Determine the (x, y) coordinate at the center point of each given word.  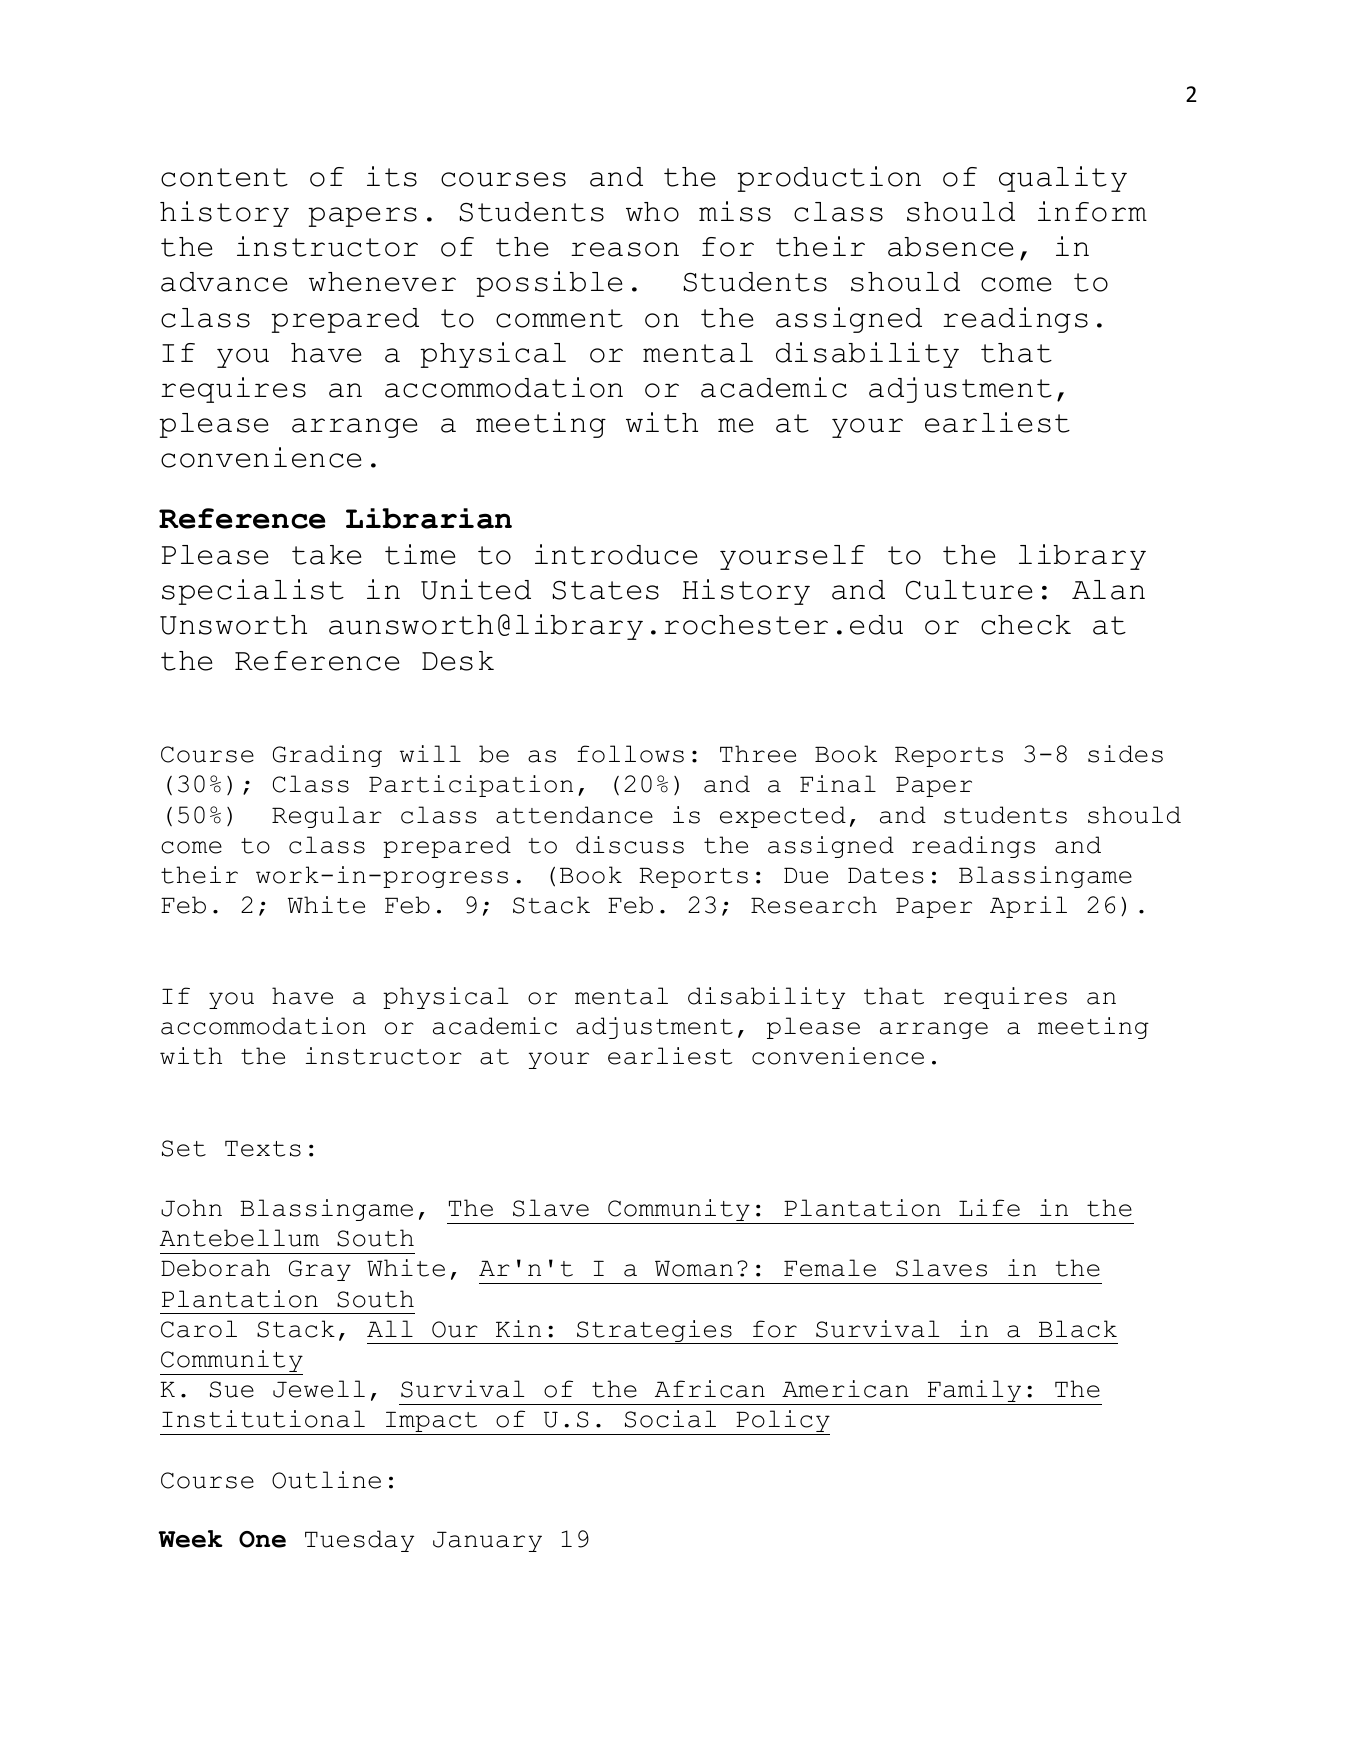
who (652, 212)
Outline (326, 1480)
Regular (327, 817)
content (224, 177)
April (1028, 907)
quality (1063, 179)
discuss (630, 845)
